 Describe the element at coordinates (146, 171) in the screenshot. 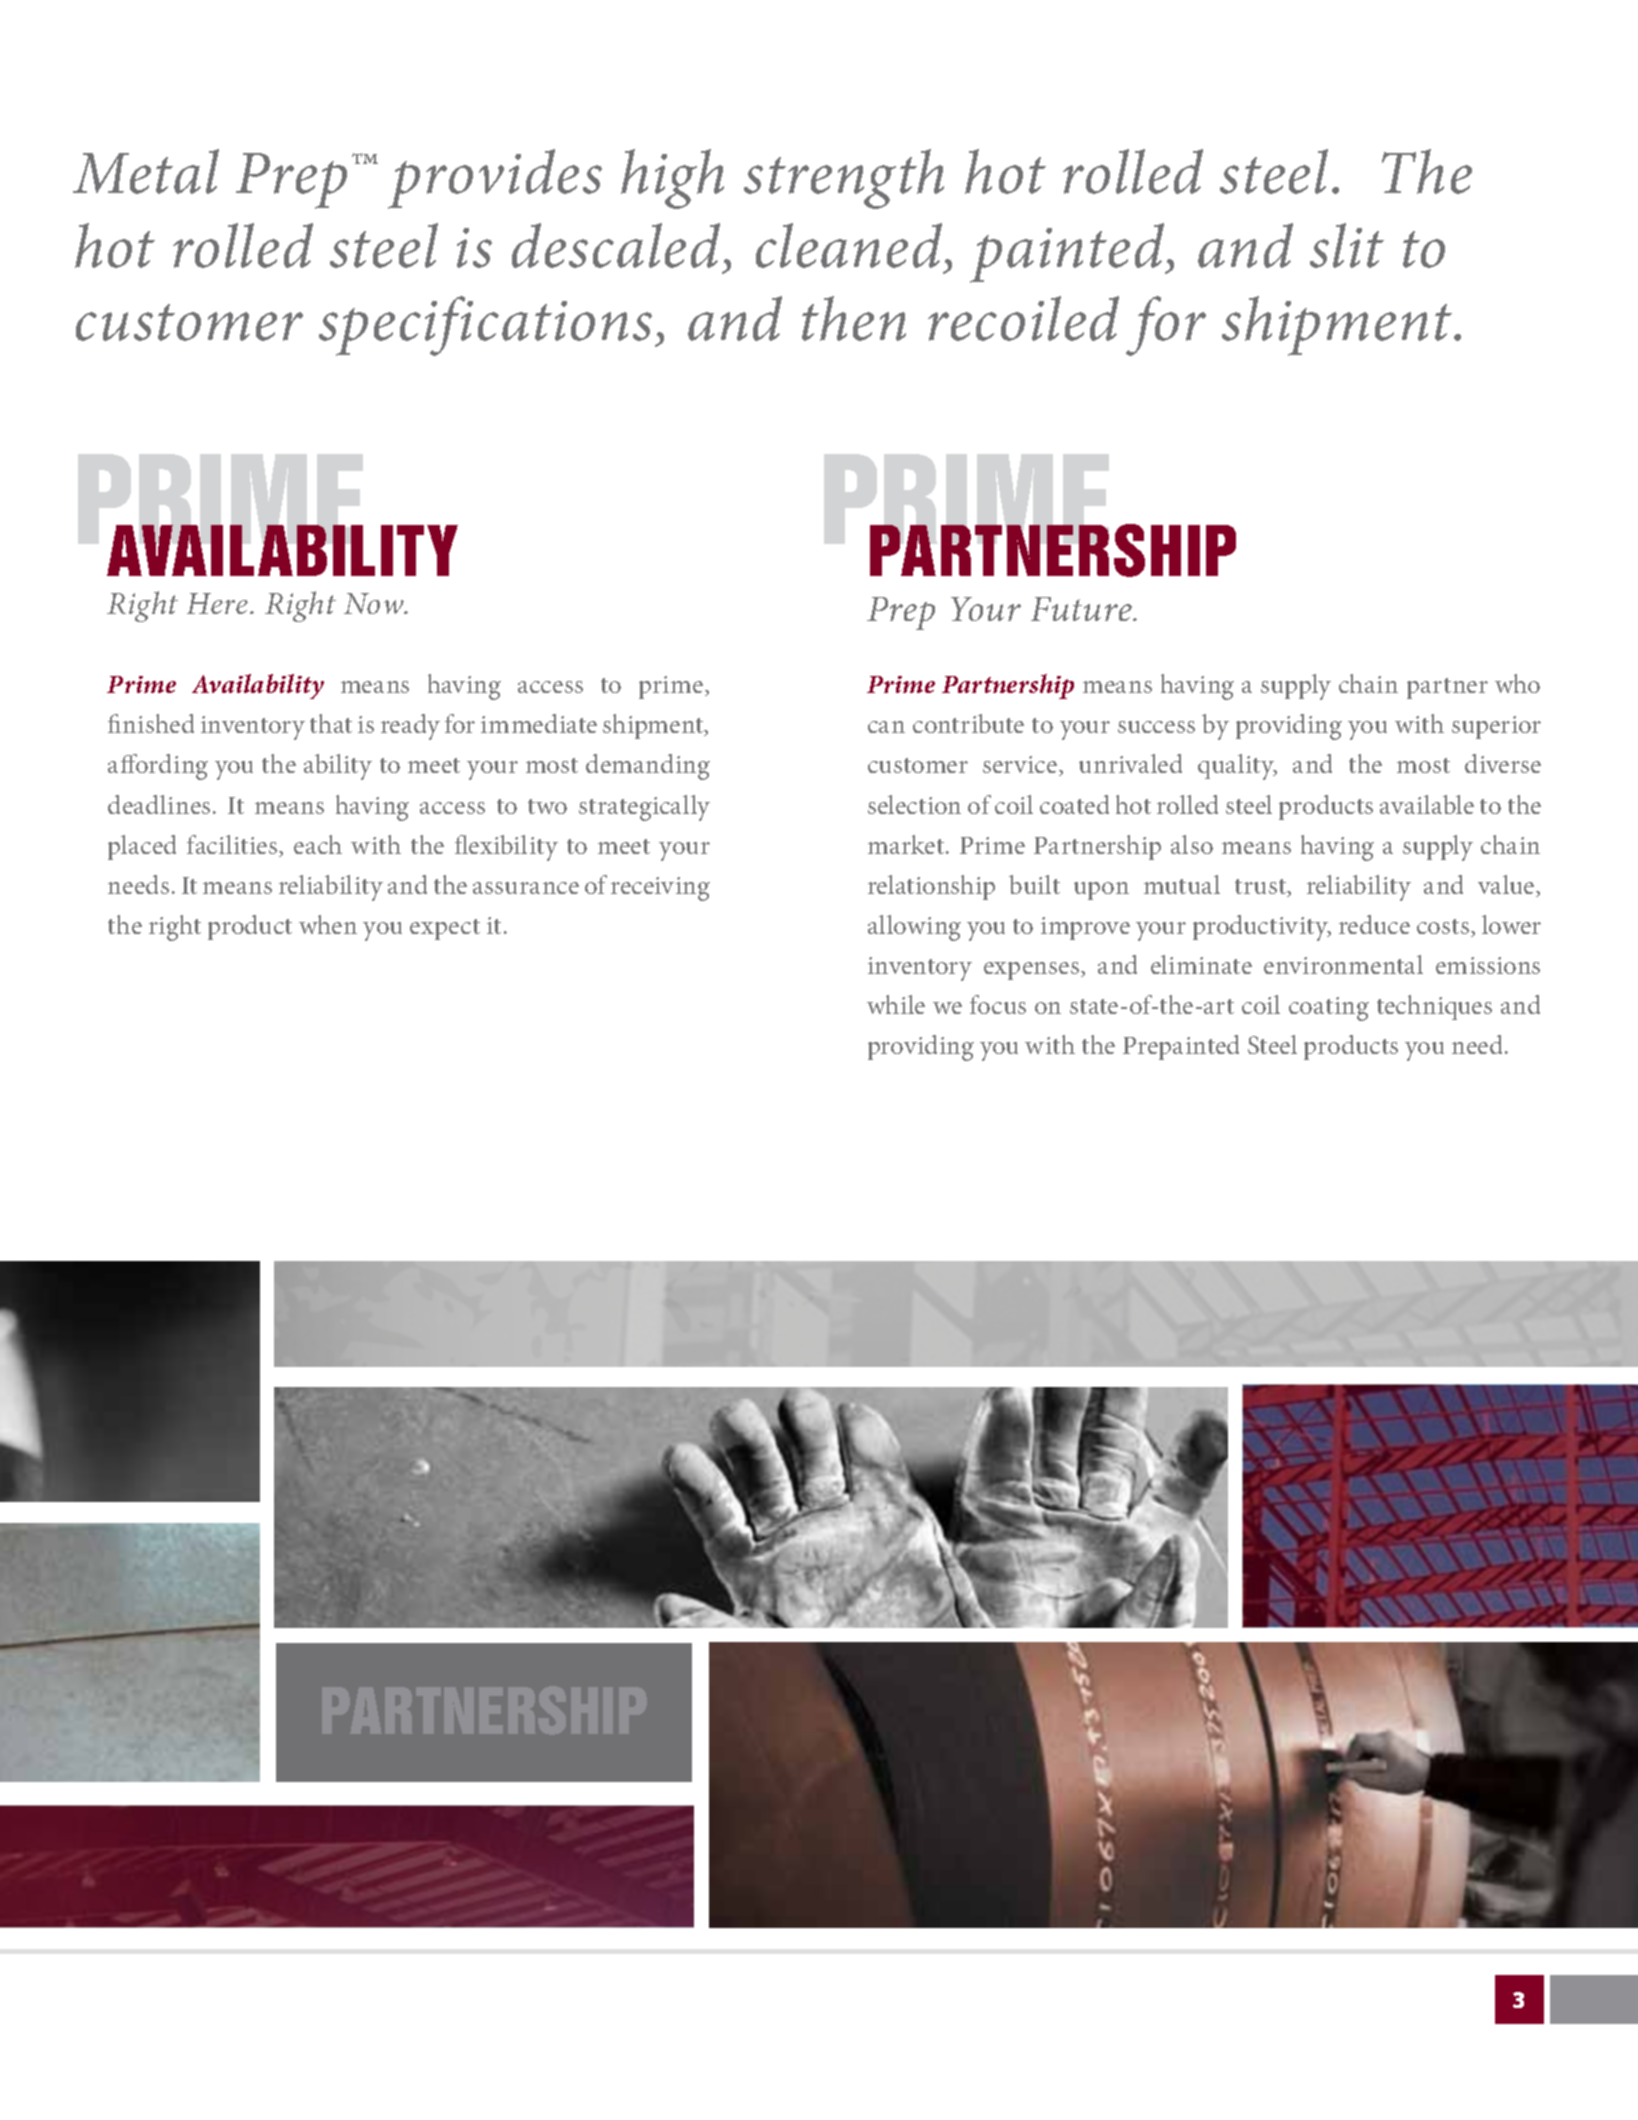

I see `Metal` at that location.
